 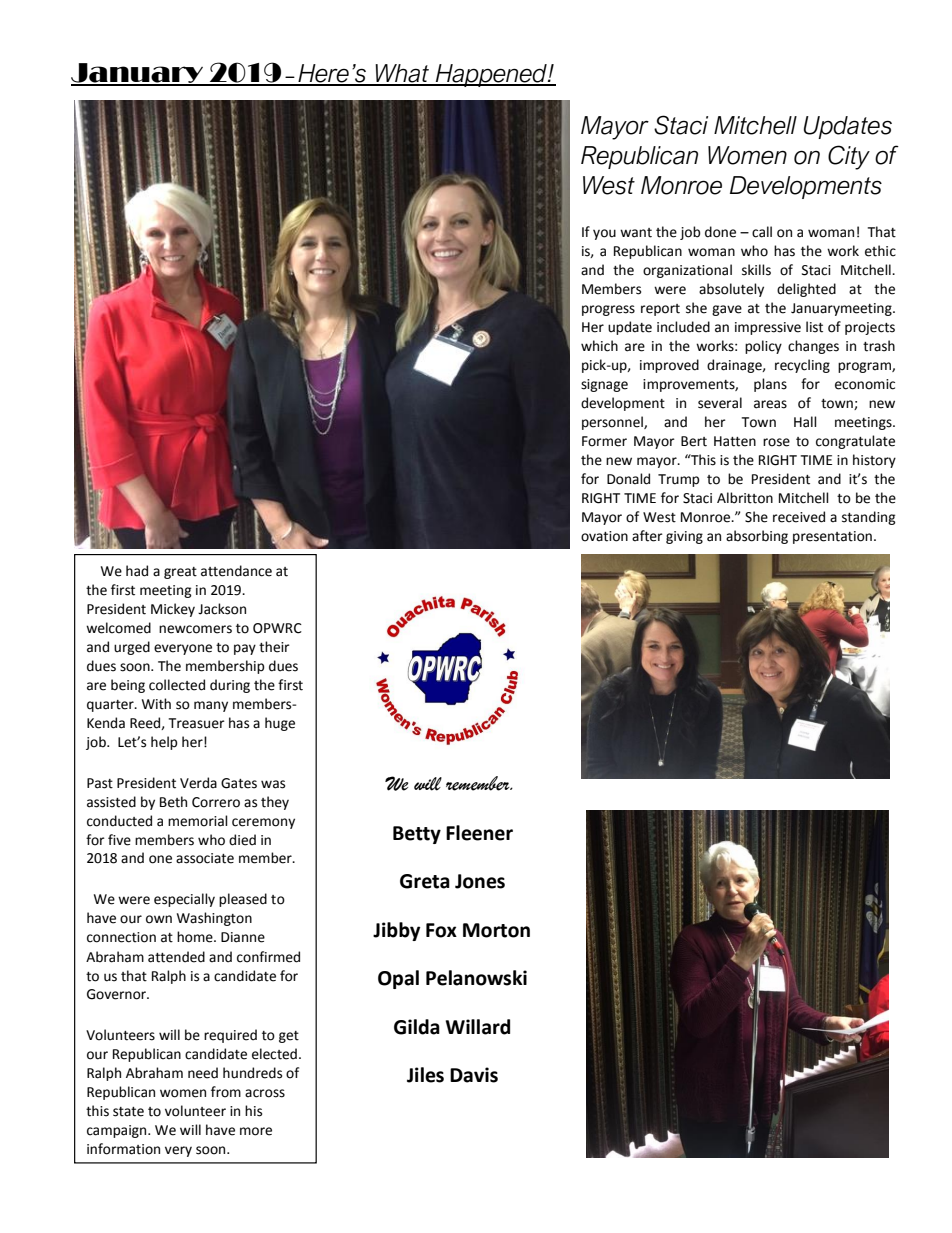 I want to click on received, so click(x=799, y=517).
